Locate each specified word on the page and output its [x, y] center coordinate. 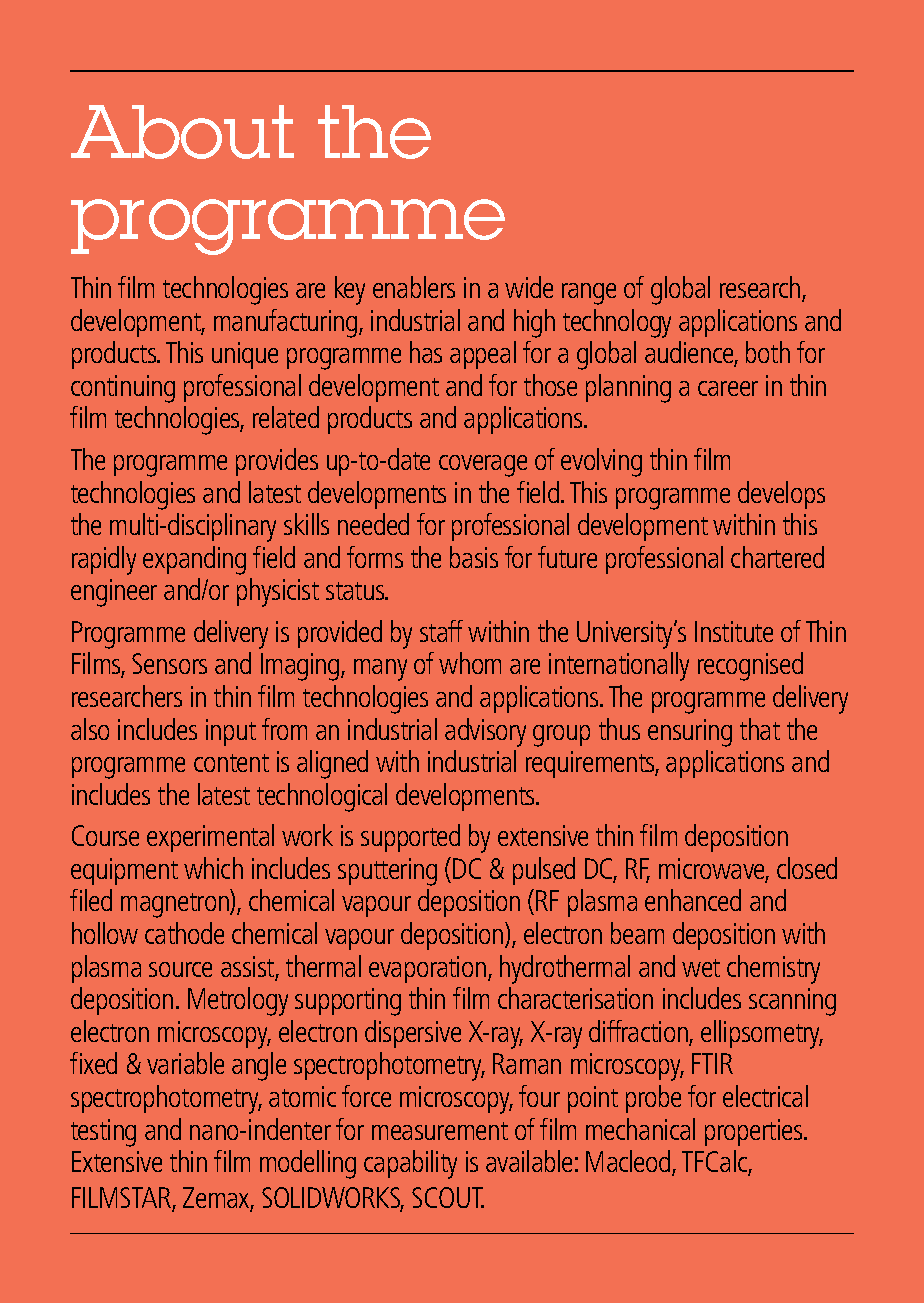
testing [103, 1133]
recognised [750, 666]
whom [470, 663]
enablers [414, 287]
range [589, 294]
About [182, 132]
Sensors [169, 663]
